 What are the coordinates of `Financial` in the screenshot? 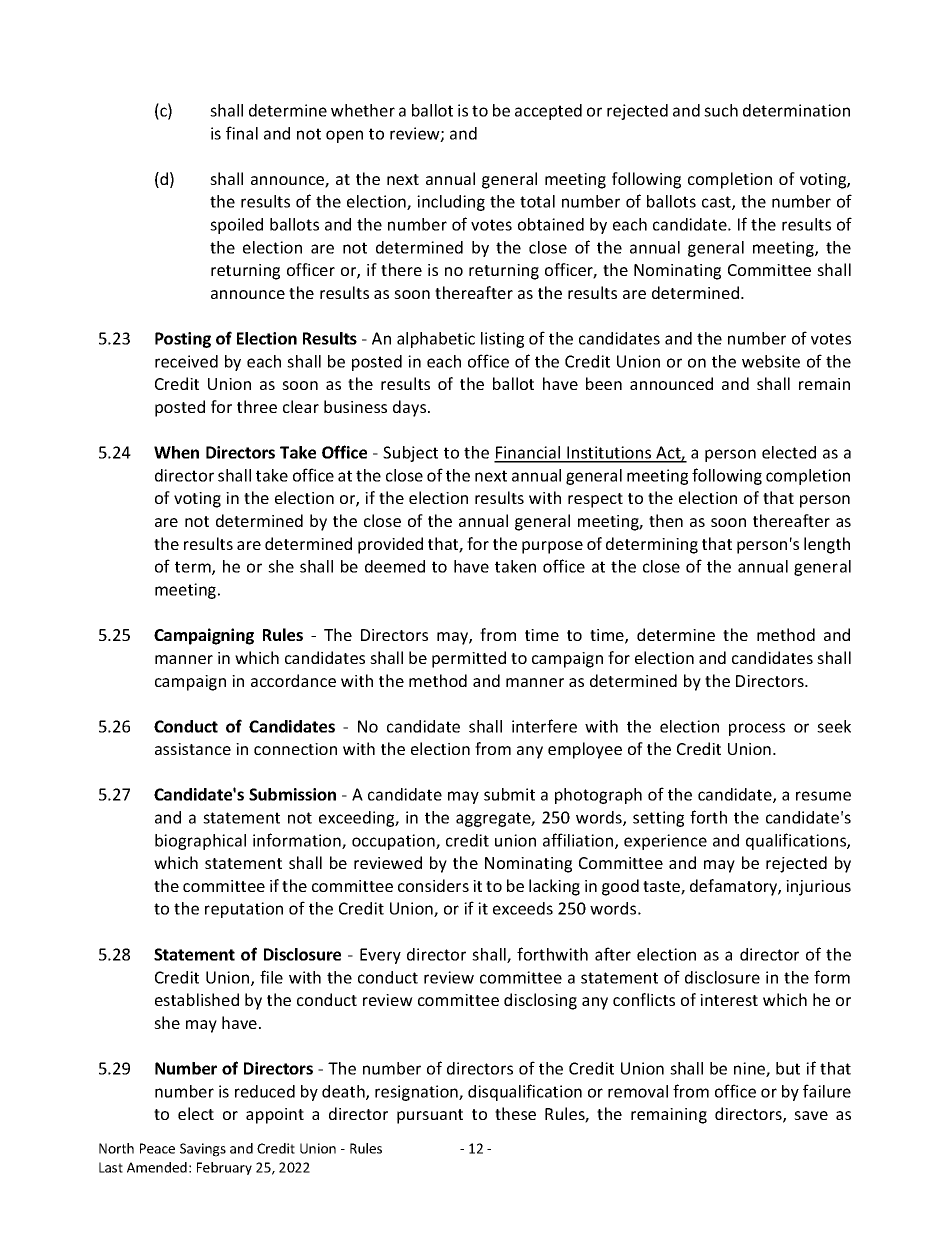 It's located at (528, 454).
